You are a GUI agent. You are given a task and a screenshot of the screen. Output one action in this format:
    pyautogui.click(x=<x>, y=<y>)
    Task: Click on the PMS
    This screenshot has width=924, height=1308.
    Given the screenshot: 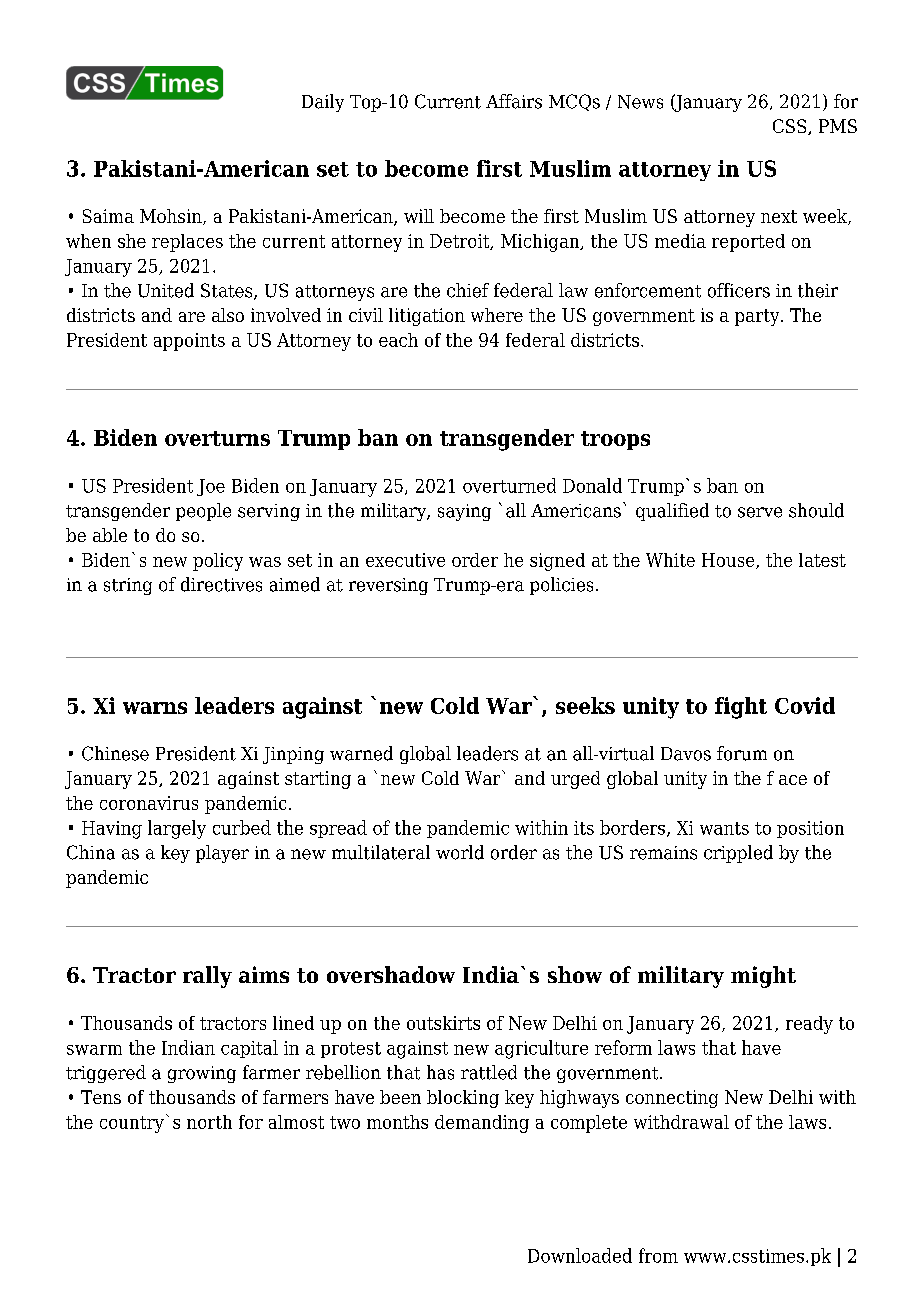 What is the action you would take?
    pyautogui.click(x=838, y=126)
